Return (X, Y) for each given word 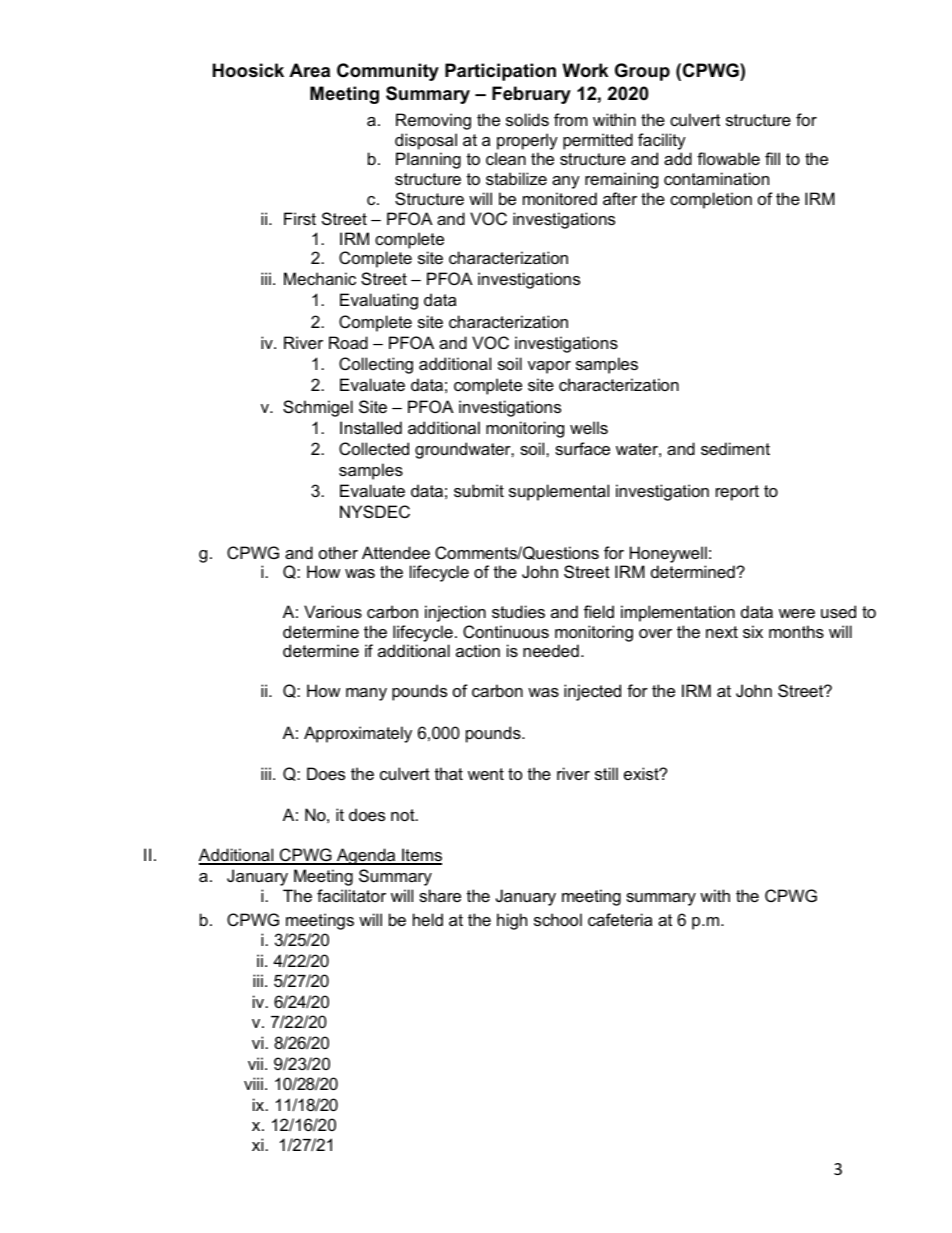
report (737, 493)
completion (711, 200)
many (366, 694)
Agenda (366, 856)
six (753, 631)
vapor (549, 367)
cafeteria (620, 919)
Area (309, 70)
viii (253, 1083)
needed (551, 650)
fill (772, 158)
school (558, 919)
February (531, 95)
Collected (374, 448)
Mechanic (320, 278)
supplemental (559, 492)
